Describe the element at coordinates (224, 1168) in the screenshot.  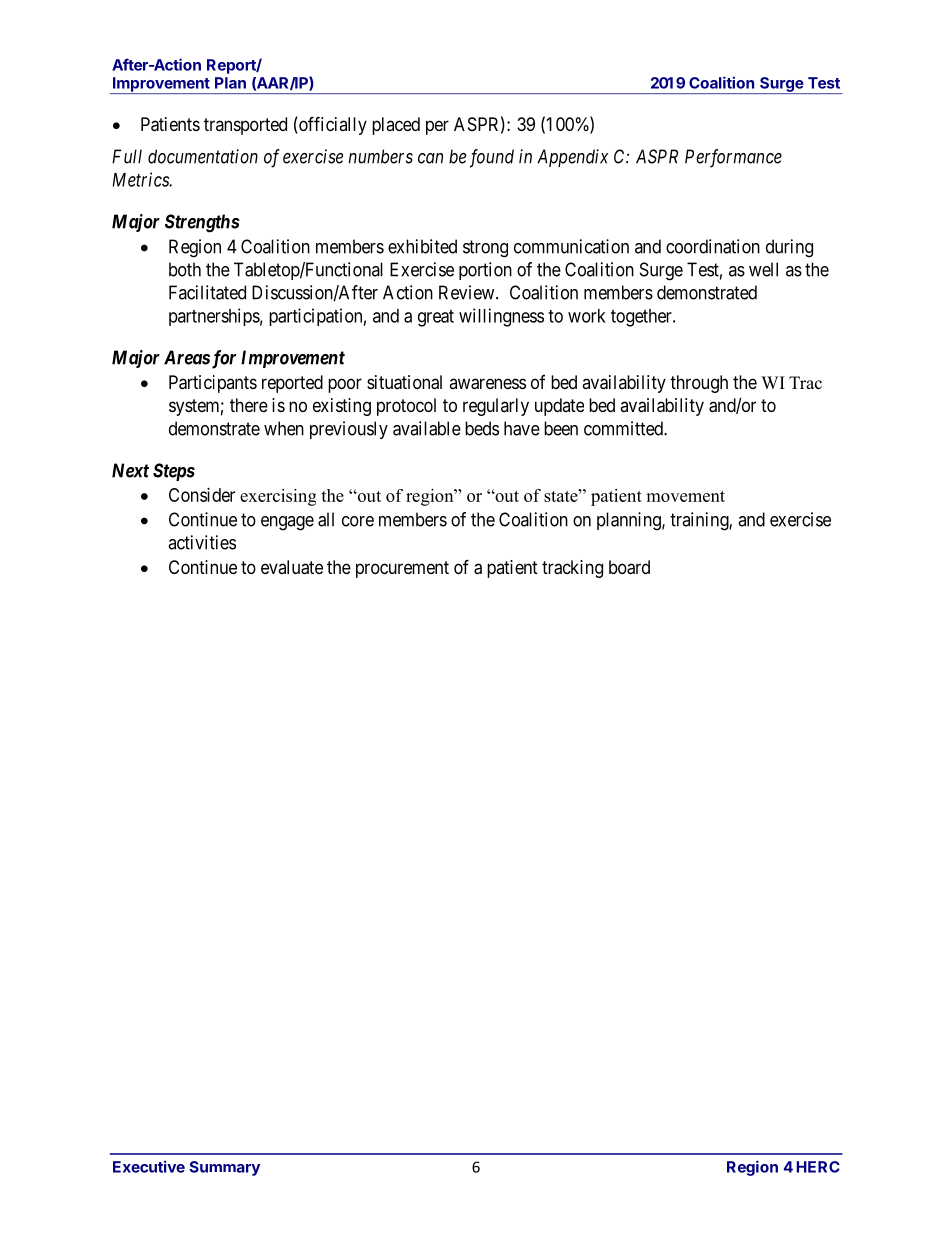
I see `Summary` at that location.
